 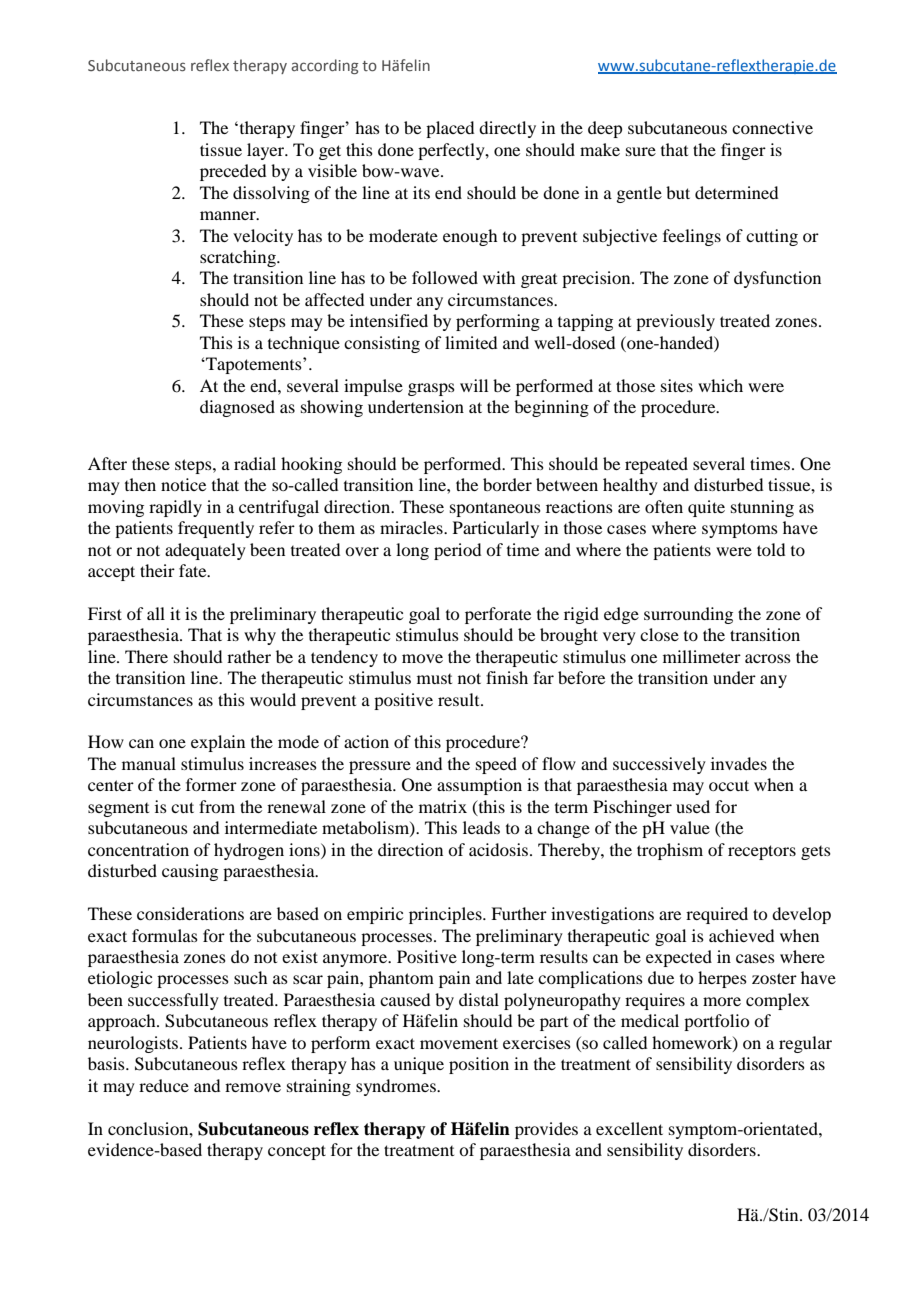 I want to click on reduce, so click(x=164, y=1085).
